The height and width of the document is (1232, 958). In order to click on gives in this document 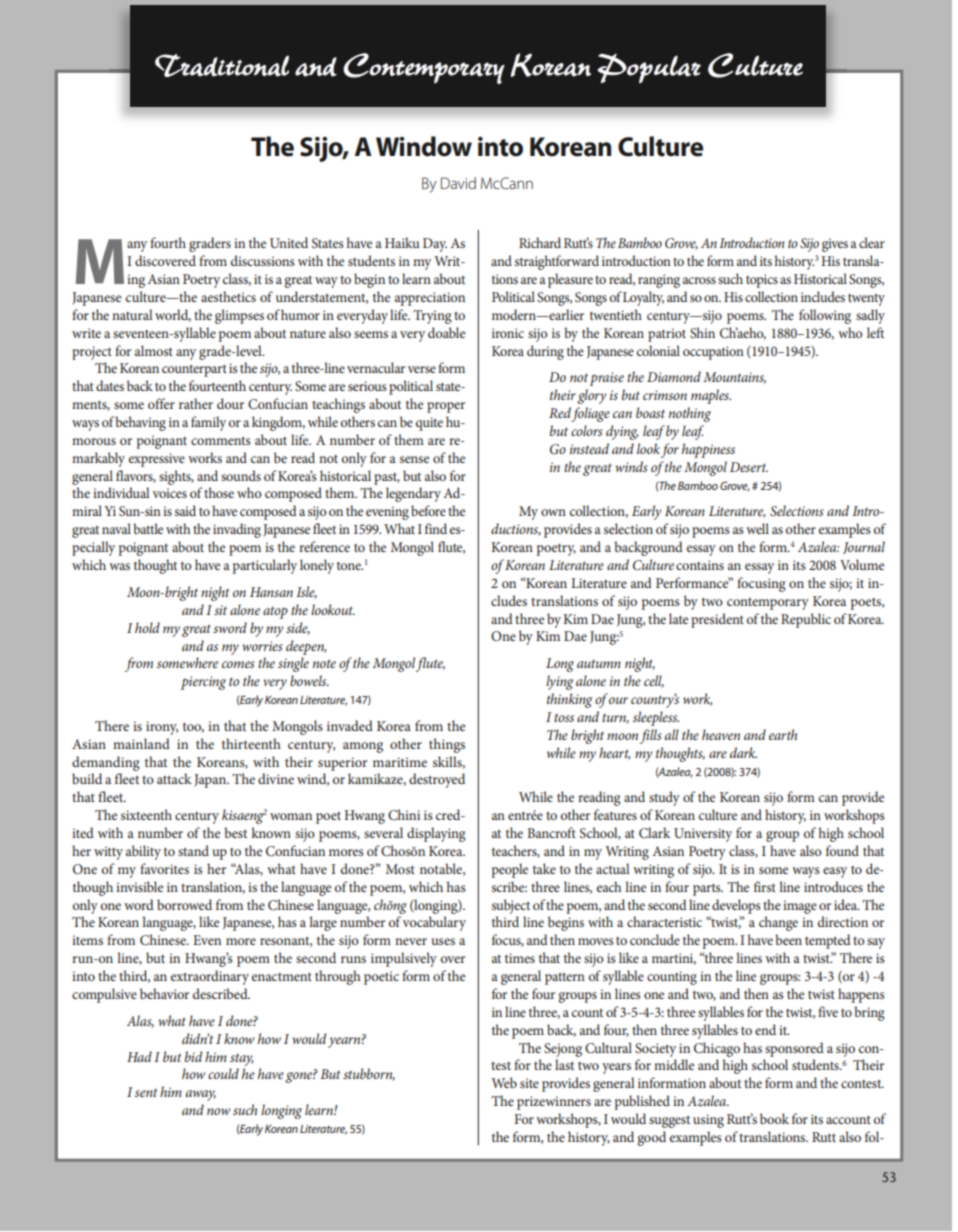, I will do `click(835, 245)`.
